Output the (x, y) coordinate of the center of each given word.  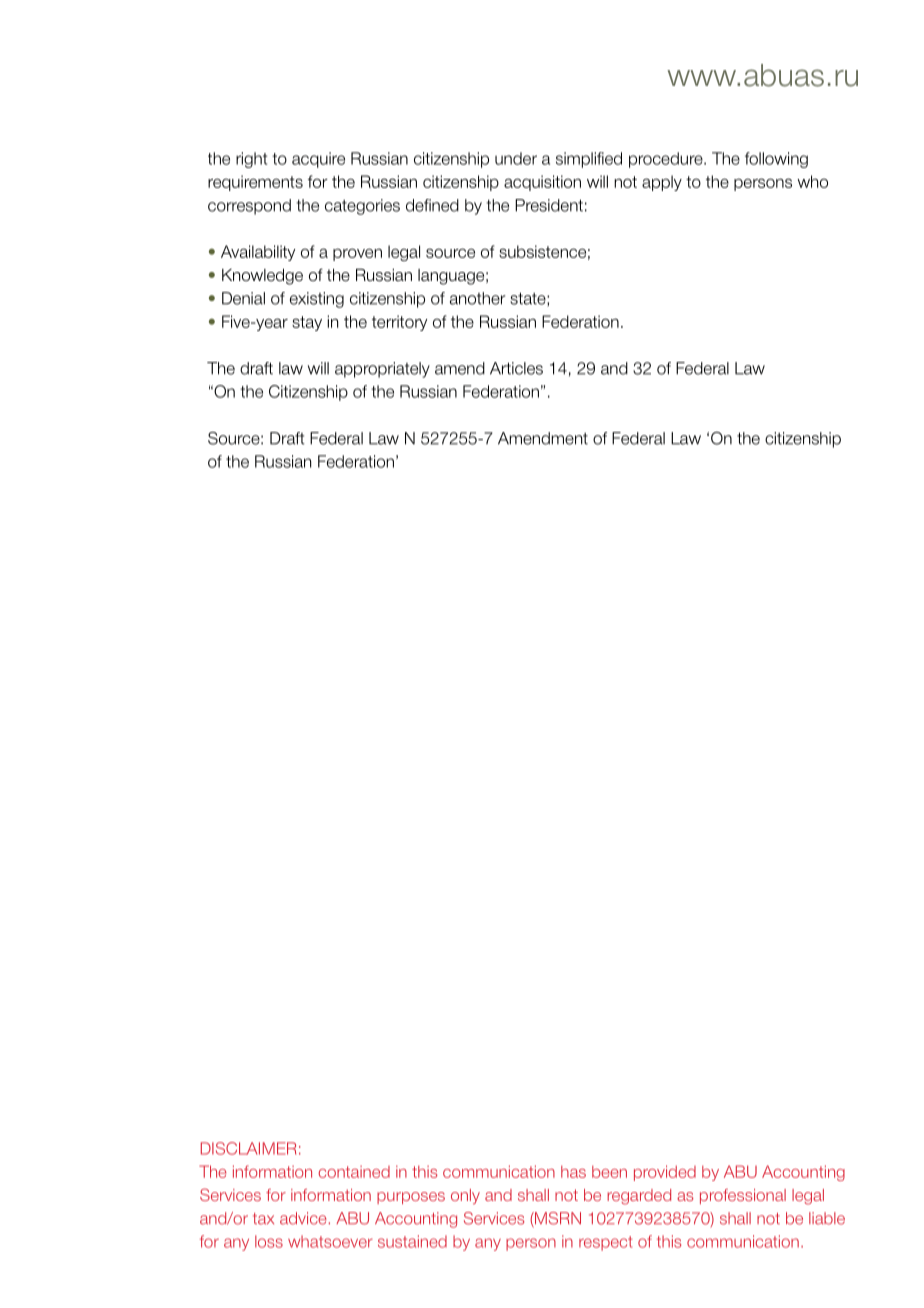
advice (303, 1218)
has (573, 1172)
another (477, 298)
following (776, 160)
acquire (318, 160)
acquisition (542, 183)
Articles (516, 368)
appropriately (382, 370)
